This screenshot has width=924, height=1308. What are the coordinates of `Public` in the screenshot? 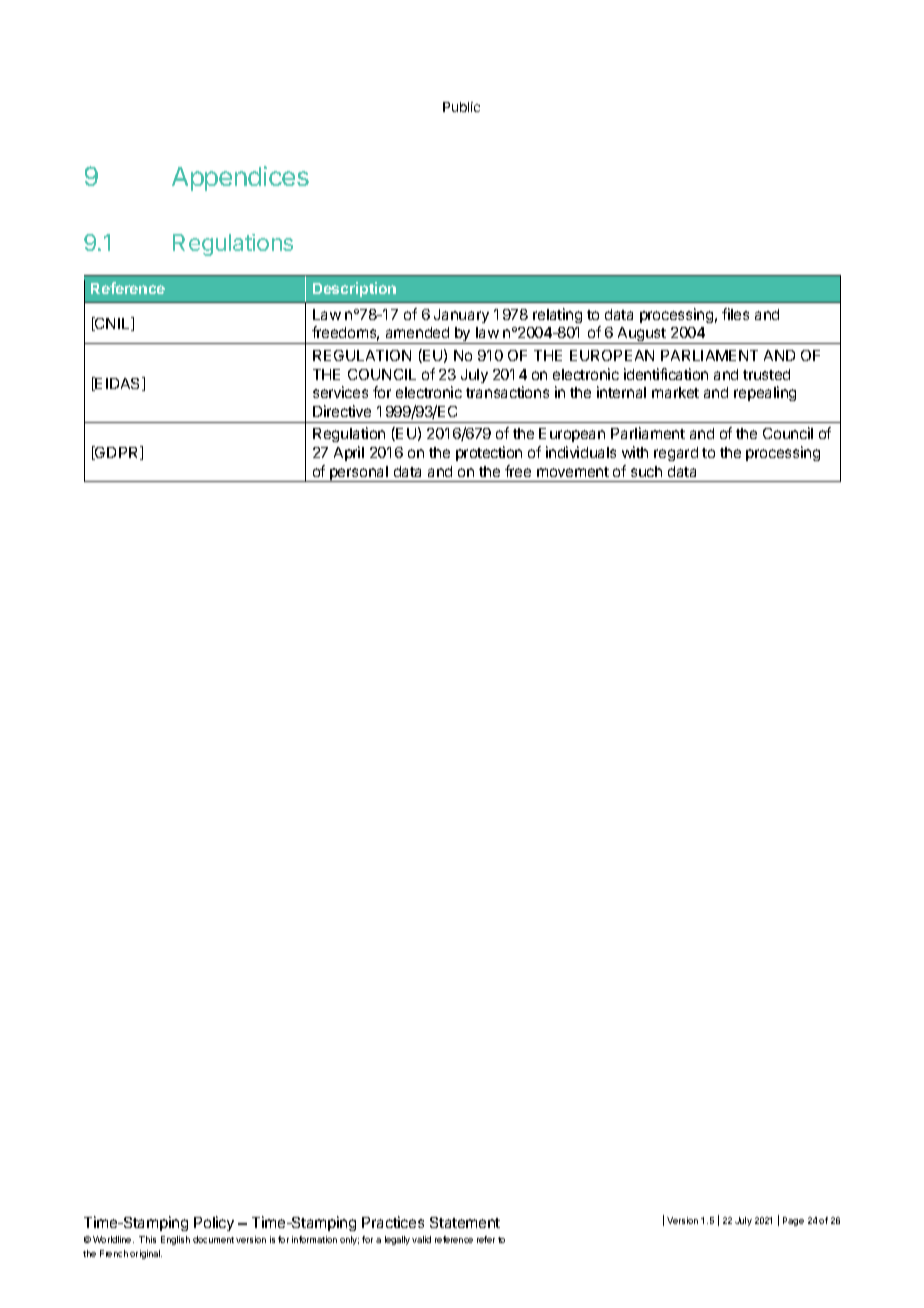 It's located at (461, 107).
